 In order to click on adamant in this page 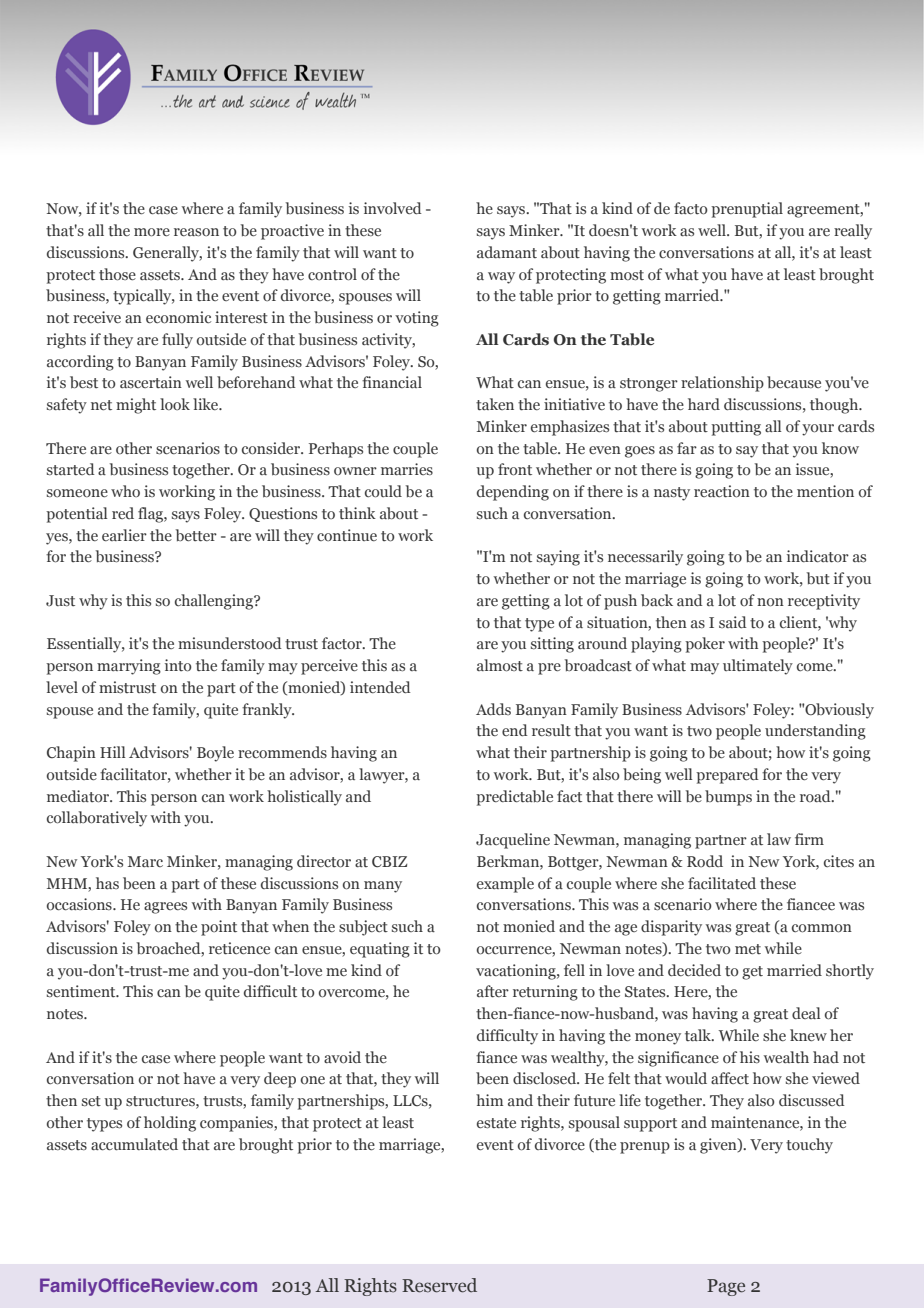, I will do `click(507, 252)`.
